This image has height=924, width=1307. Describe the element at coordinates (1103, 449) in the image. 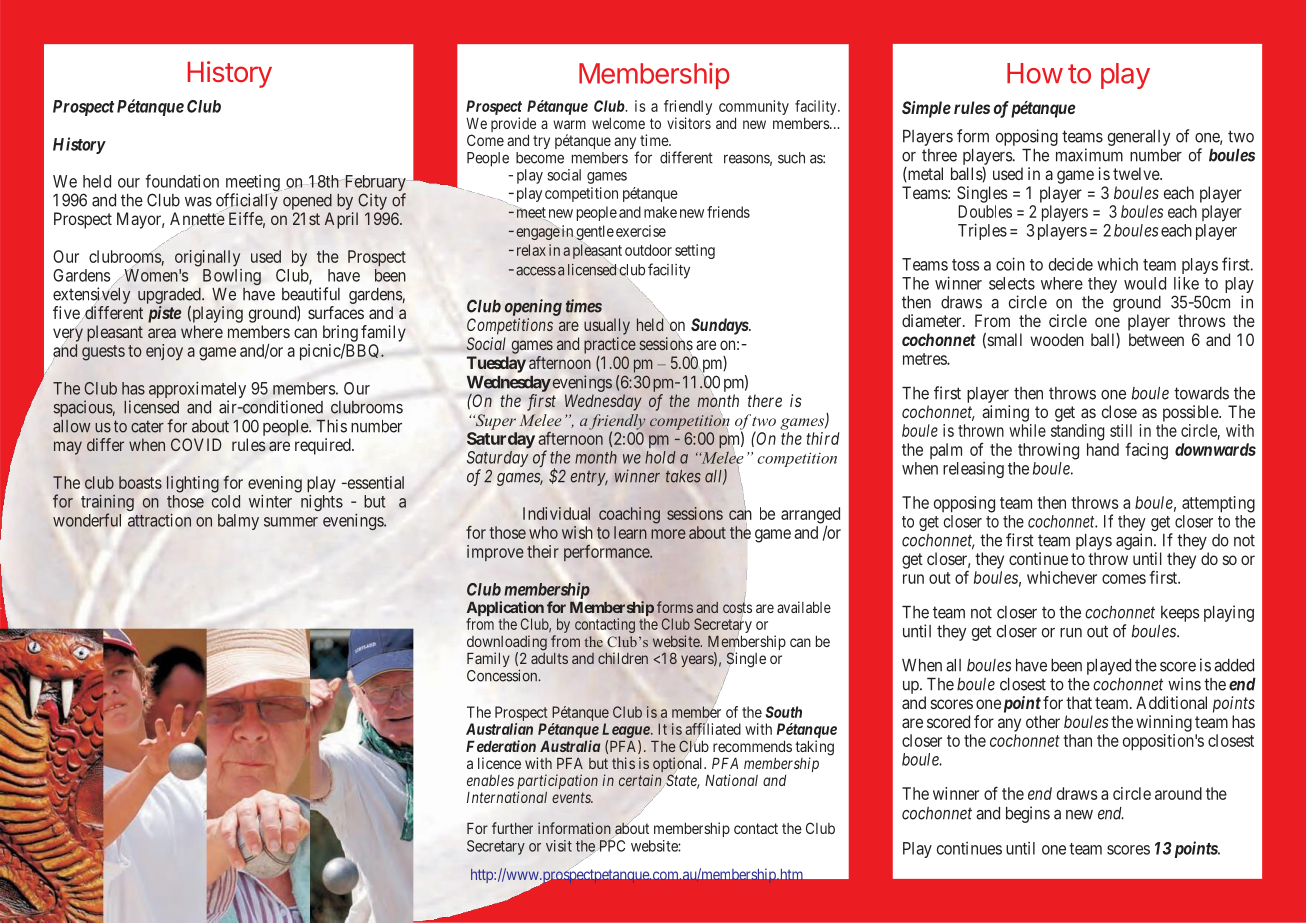

I see `hand` at that location.
